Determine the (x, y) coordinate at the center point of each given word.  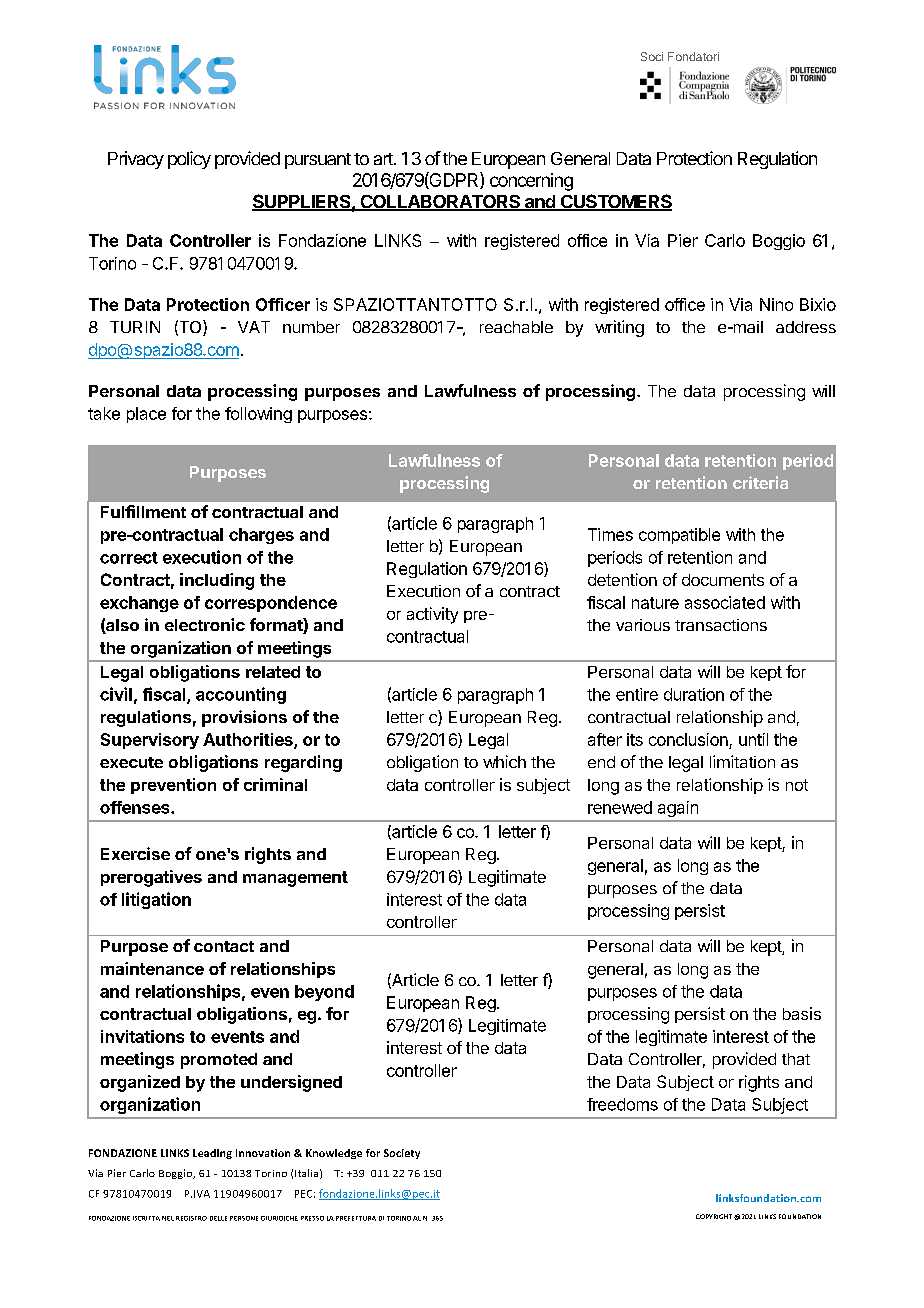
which (504, 761)
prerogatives (151, 878)
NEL (168, 1218)
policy (189, 160)
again (678, 809)
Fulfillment (143, 511)
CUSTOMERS (615, 202)
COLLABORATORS (440, 203)
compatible (679, 536)
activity (432, 615)
